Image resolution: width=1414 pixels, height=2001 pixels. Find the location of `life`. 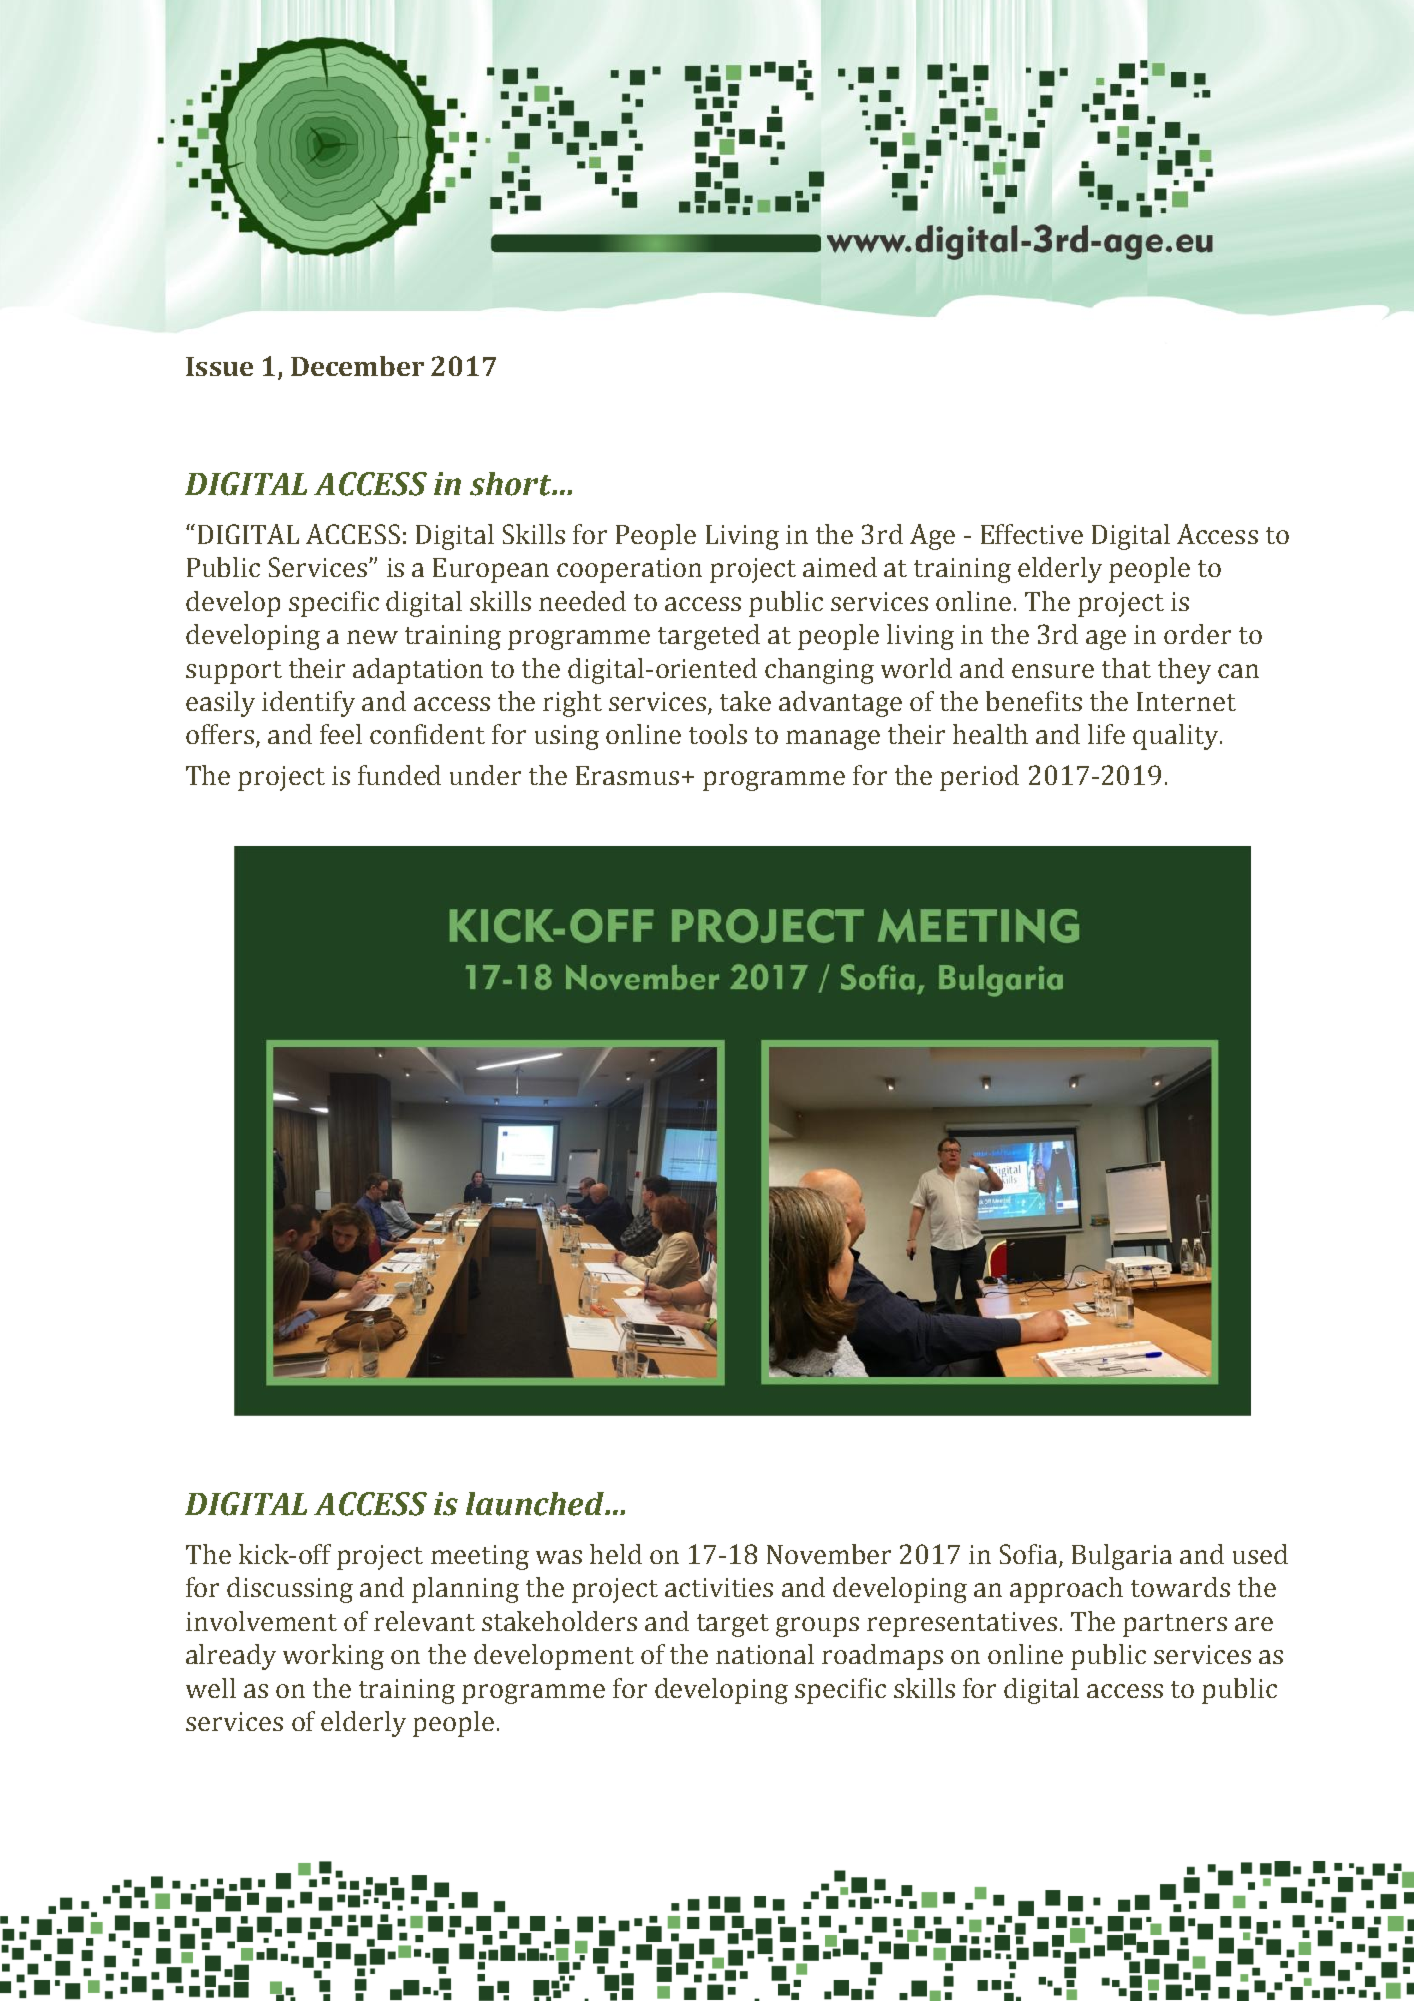

life is located at coordinates (1106, 734).
